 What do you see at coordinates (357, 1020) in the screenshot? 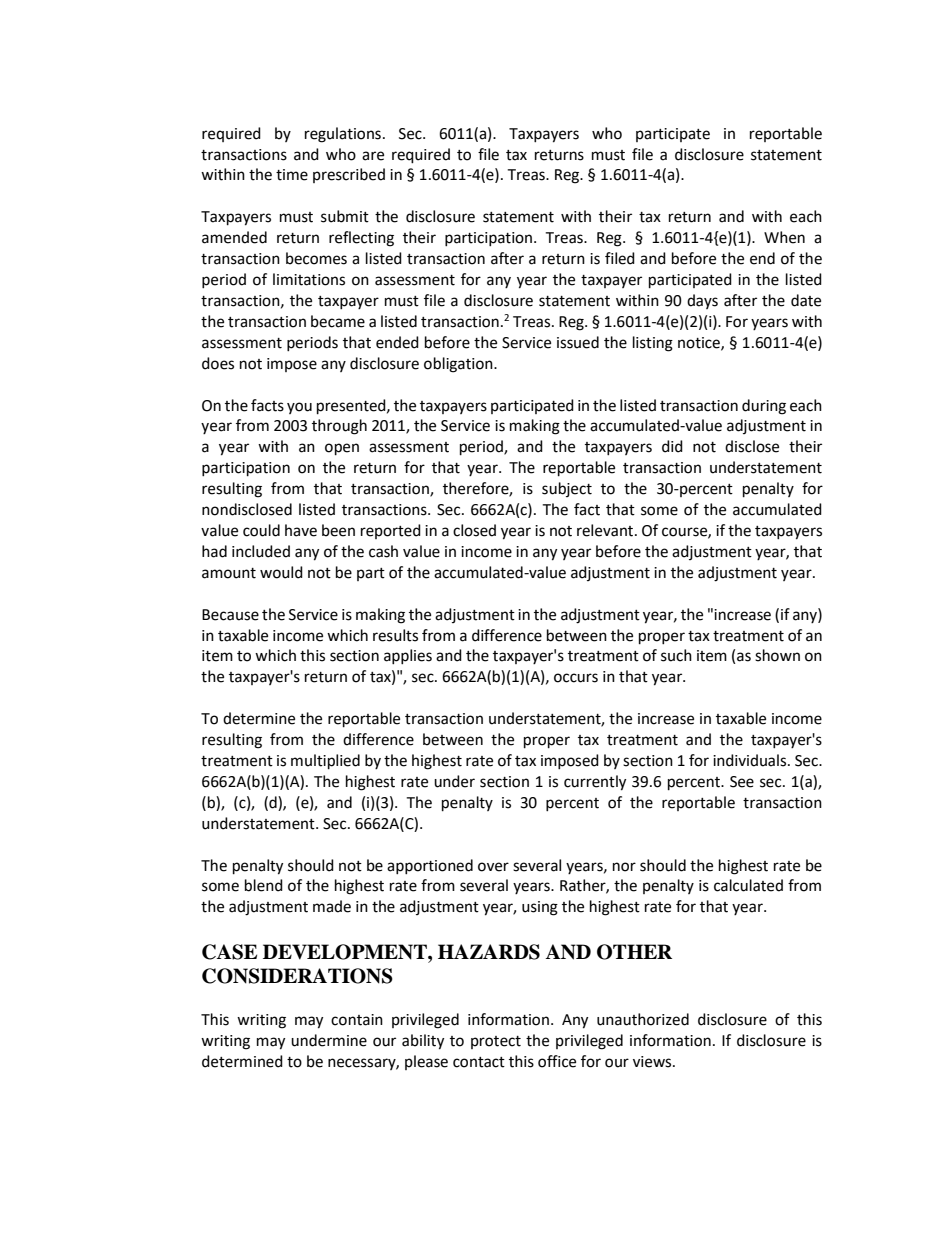
I see `contain` at bounding box center [357, 1020].
